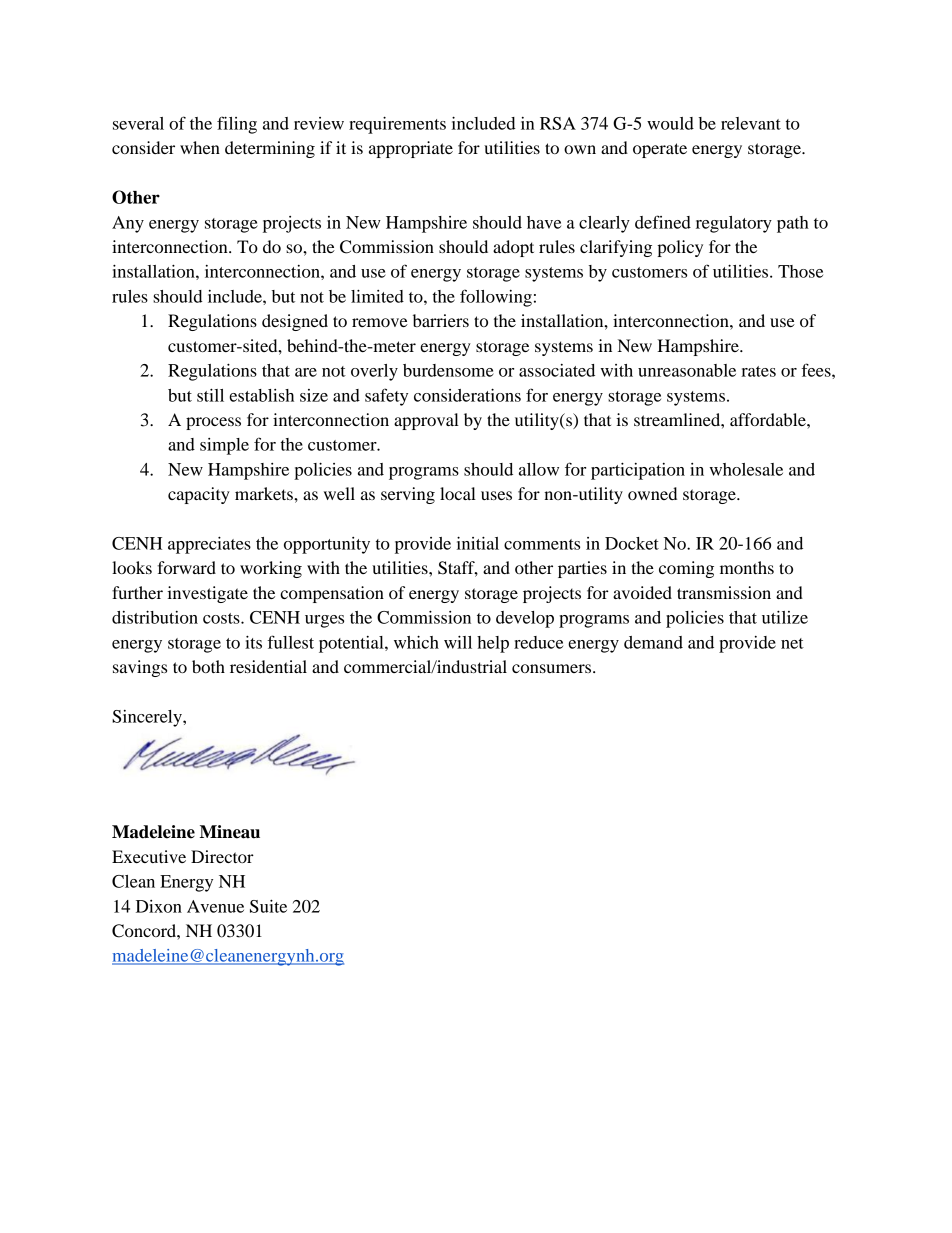 Image resolution: width=952 pixels, height=1233 pixels. Describe the element at coordinates (268, 906) in the image. I see `Suite` at that location.
